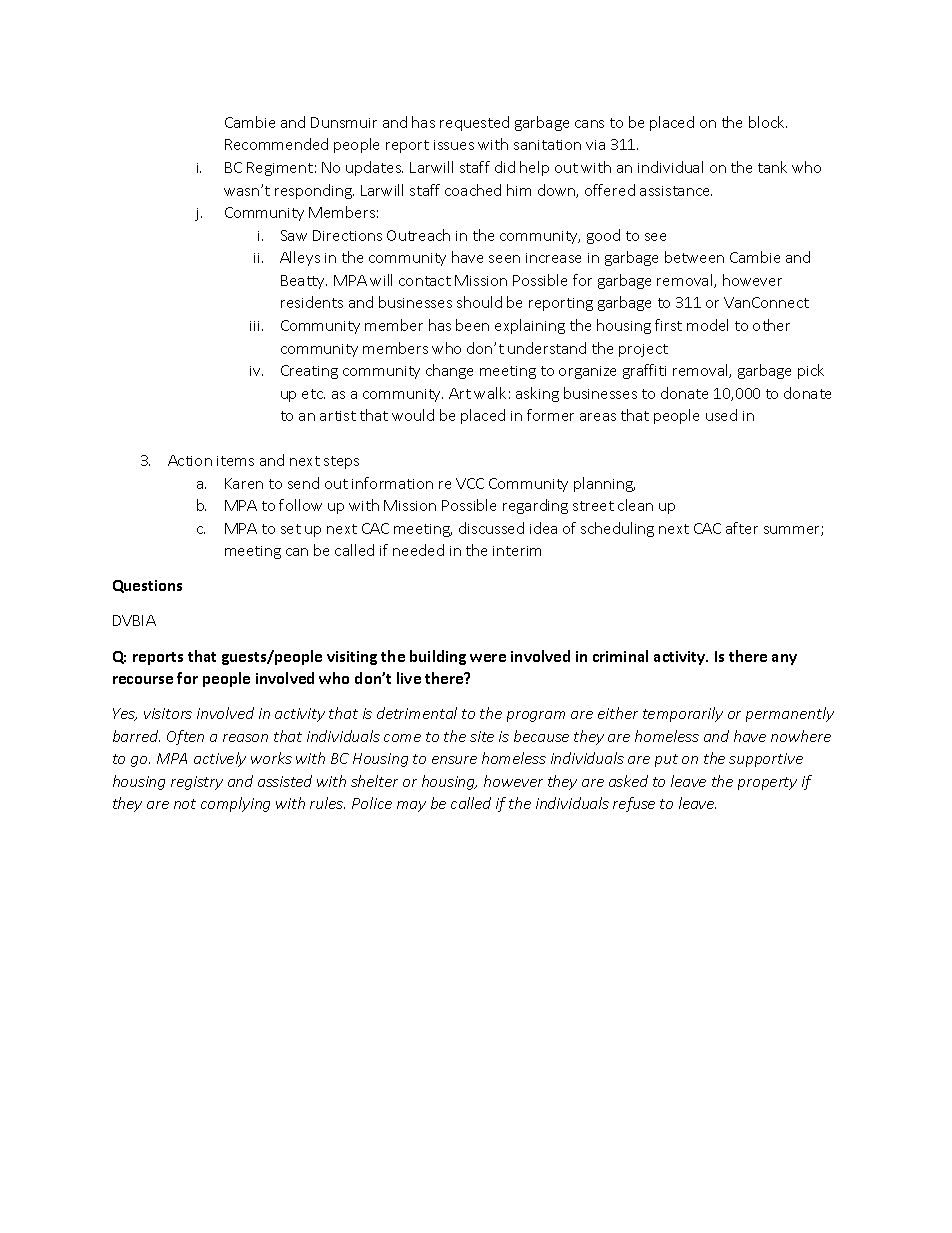  I want to click on property, so click(767, 783).
